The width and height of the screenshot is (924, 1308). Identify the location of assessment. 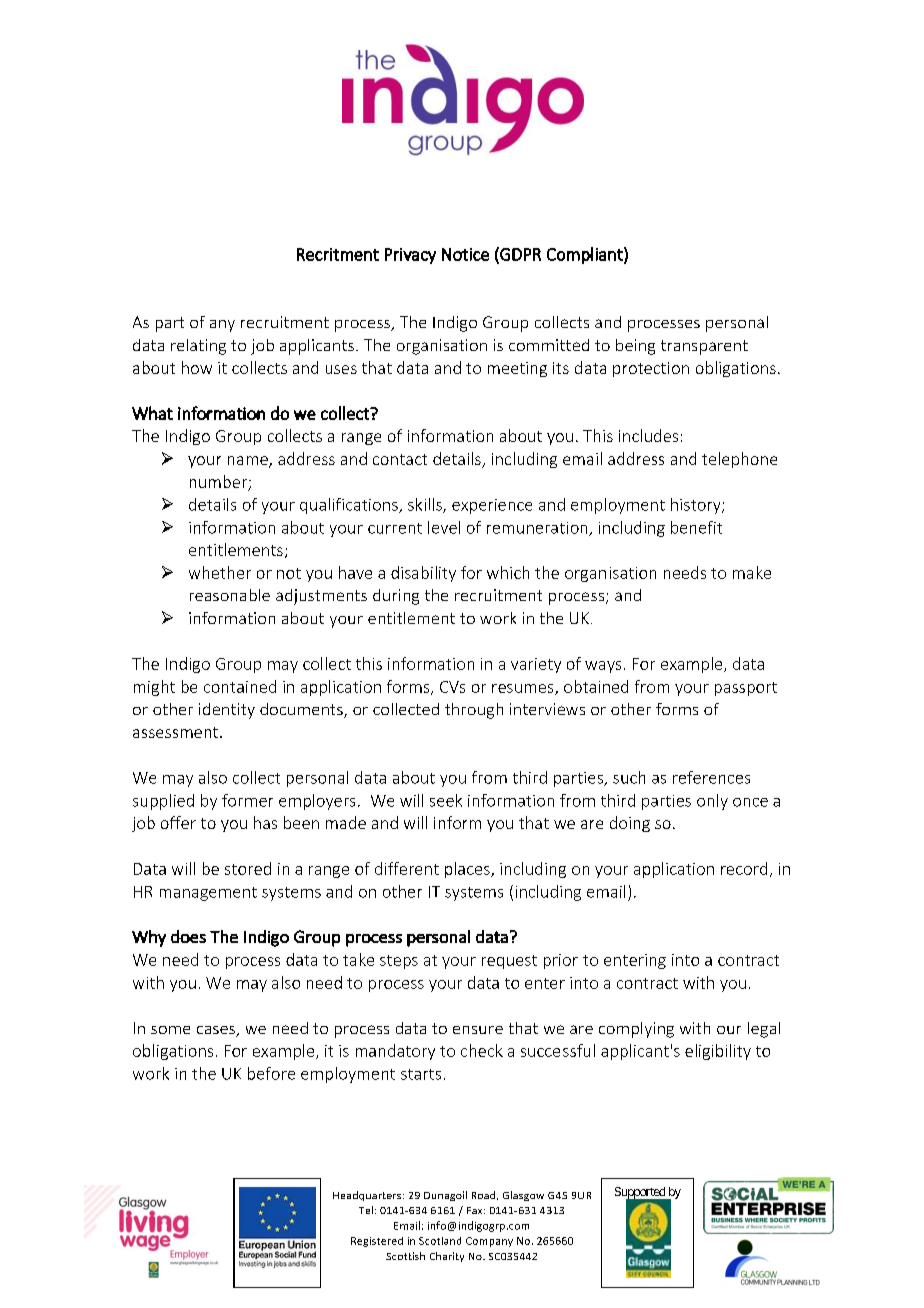
(177, 732).
